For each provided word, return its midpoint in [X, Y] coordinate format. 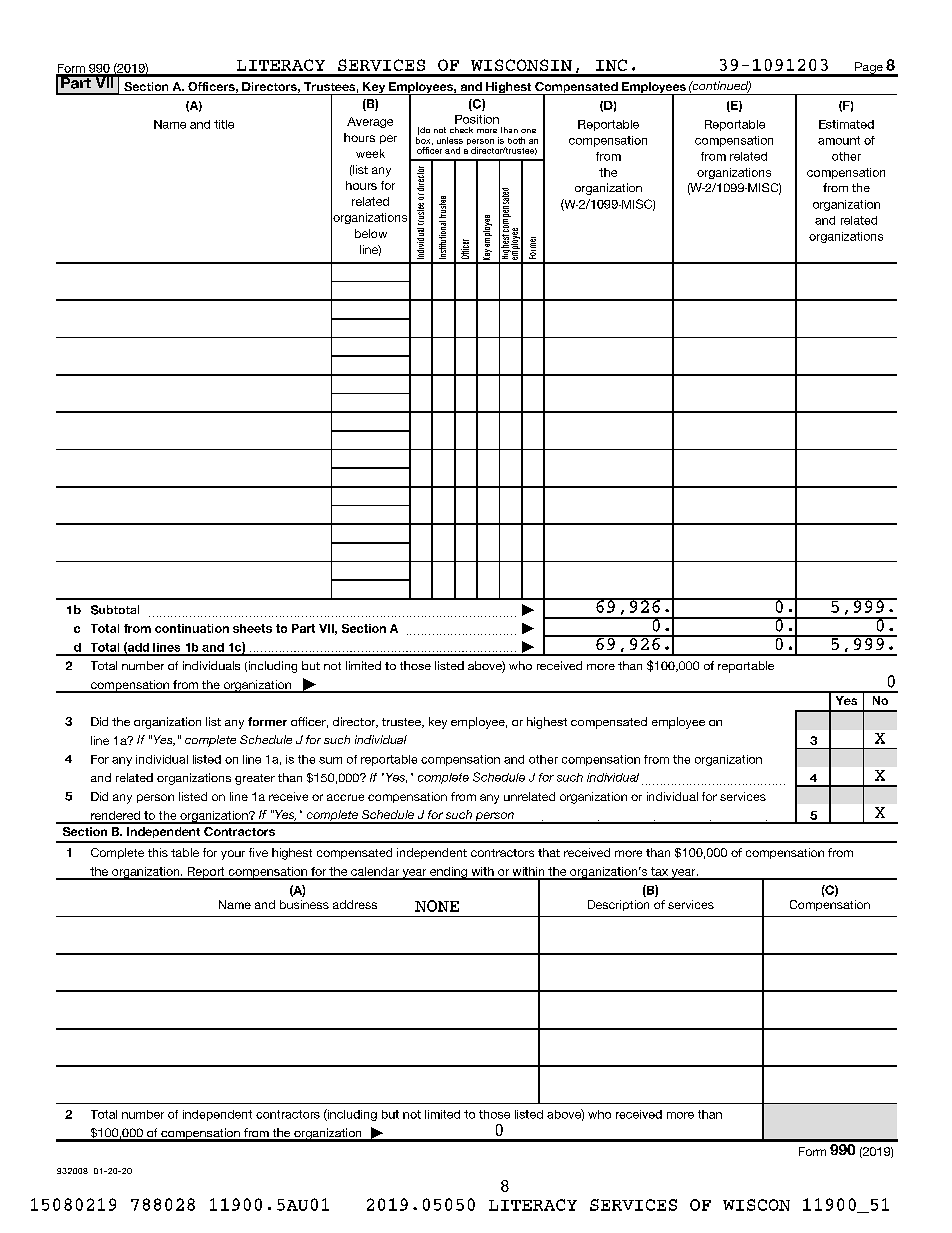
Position [477, 119]
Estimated [846, 124]
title [224, 124]
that [549, 852]
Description [618, 905]
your [233, 855]
